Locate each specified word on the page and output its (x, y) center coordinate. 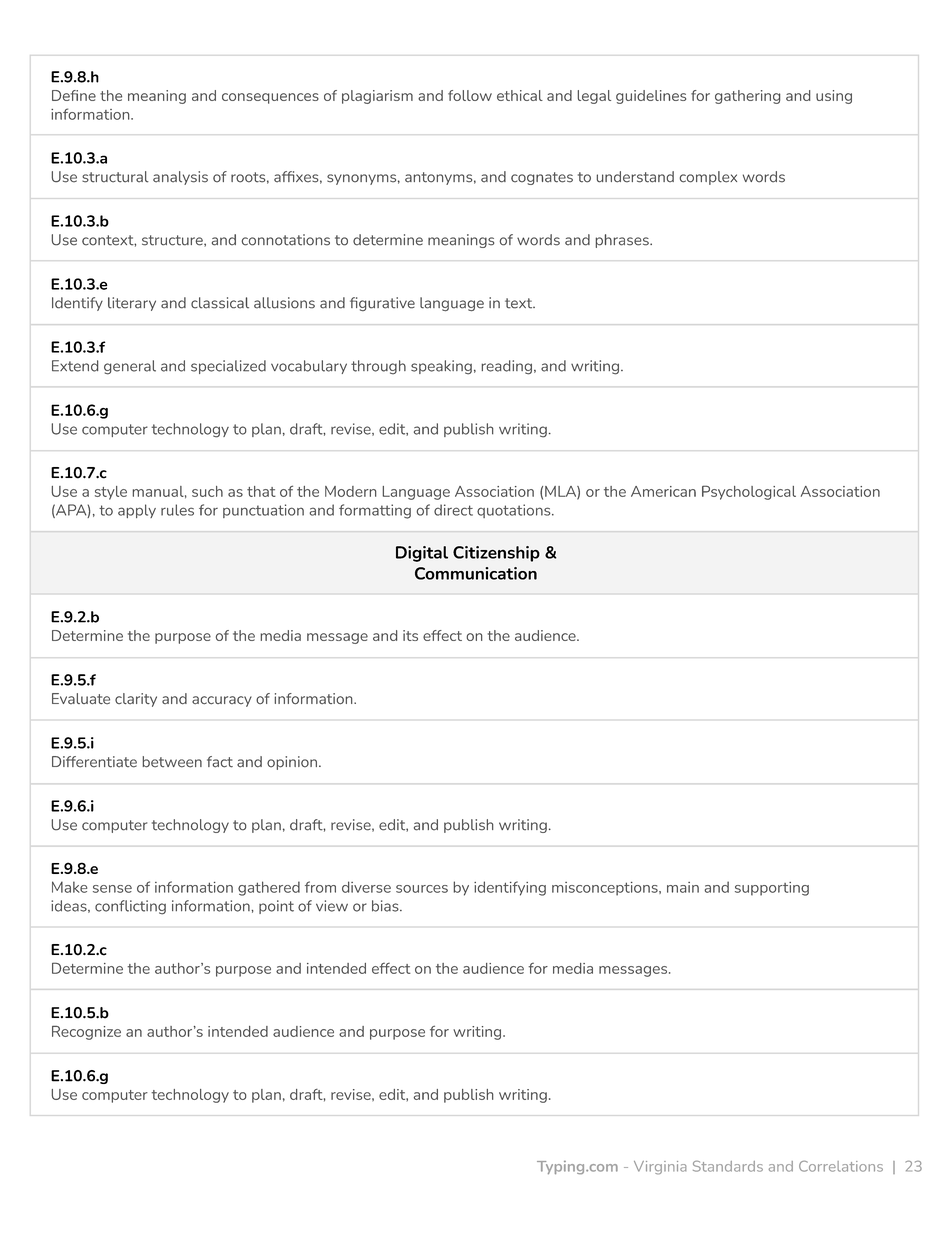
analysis (180, 178)
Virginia (660, 1168)
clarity (136, 700)
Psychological (749, 492)
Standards (728, 1166)
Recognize (86, 1033)
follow (470, 95)
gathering (747, 97)
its (410, 635)
